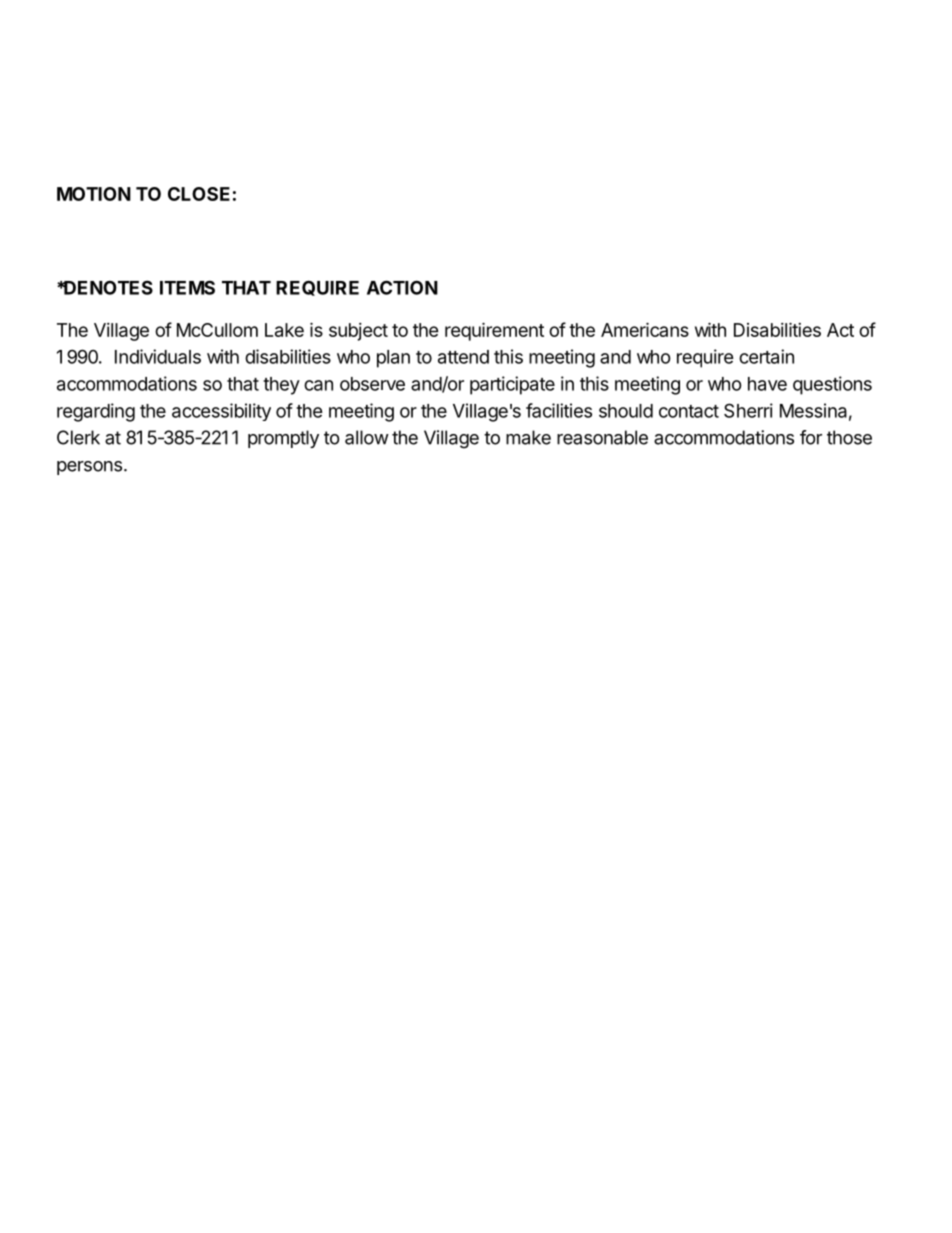 This screenshot has width=952, height=1233. What do you see at coordinates (512, 385) in the screenshot?
I see `participate` at bounding box center [512, 385].
